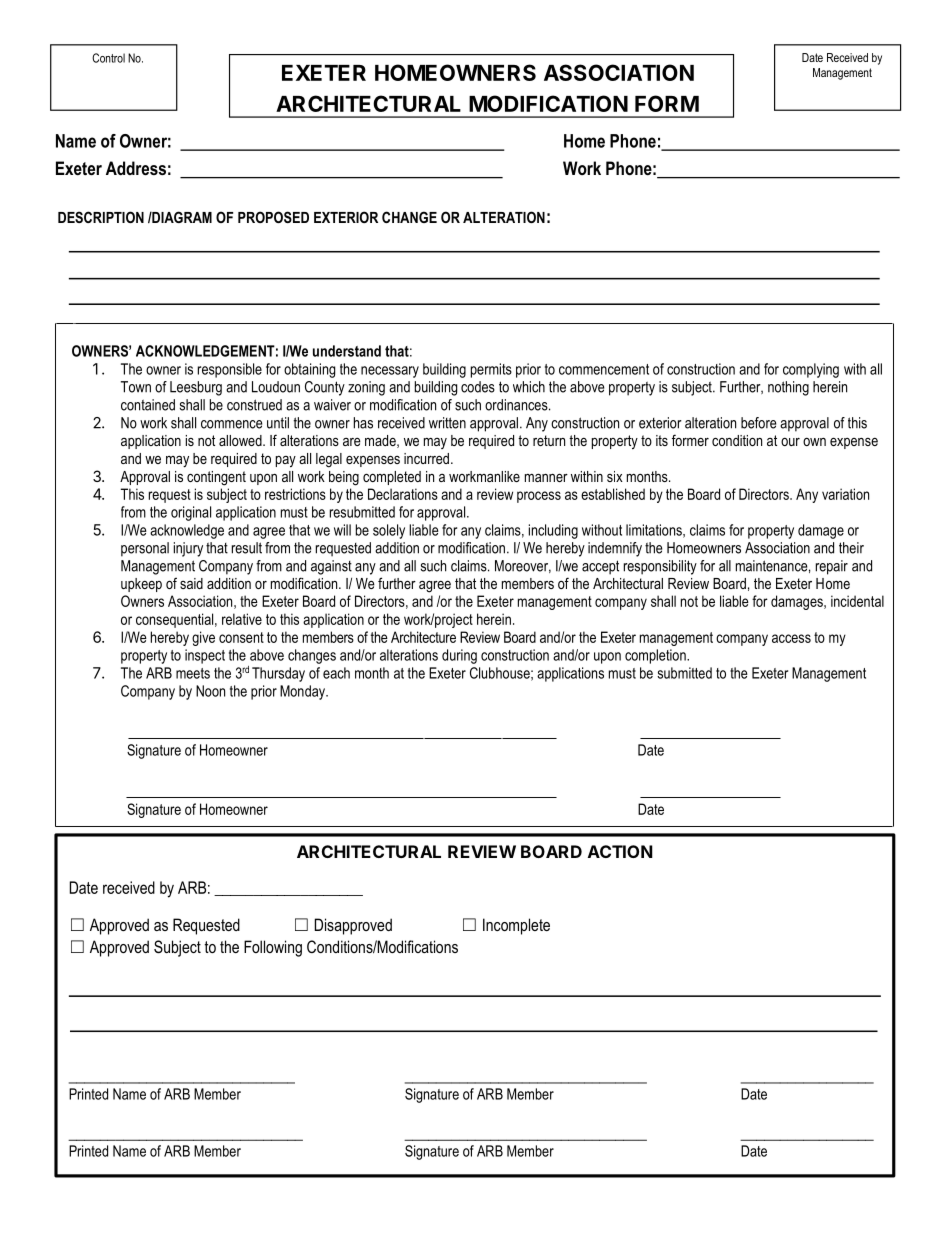  I want to click on Noon, so click(210, 691).
